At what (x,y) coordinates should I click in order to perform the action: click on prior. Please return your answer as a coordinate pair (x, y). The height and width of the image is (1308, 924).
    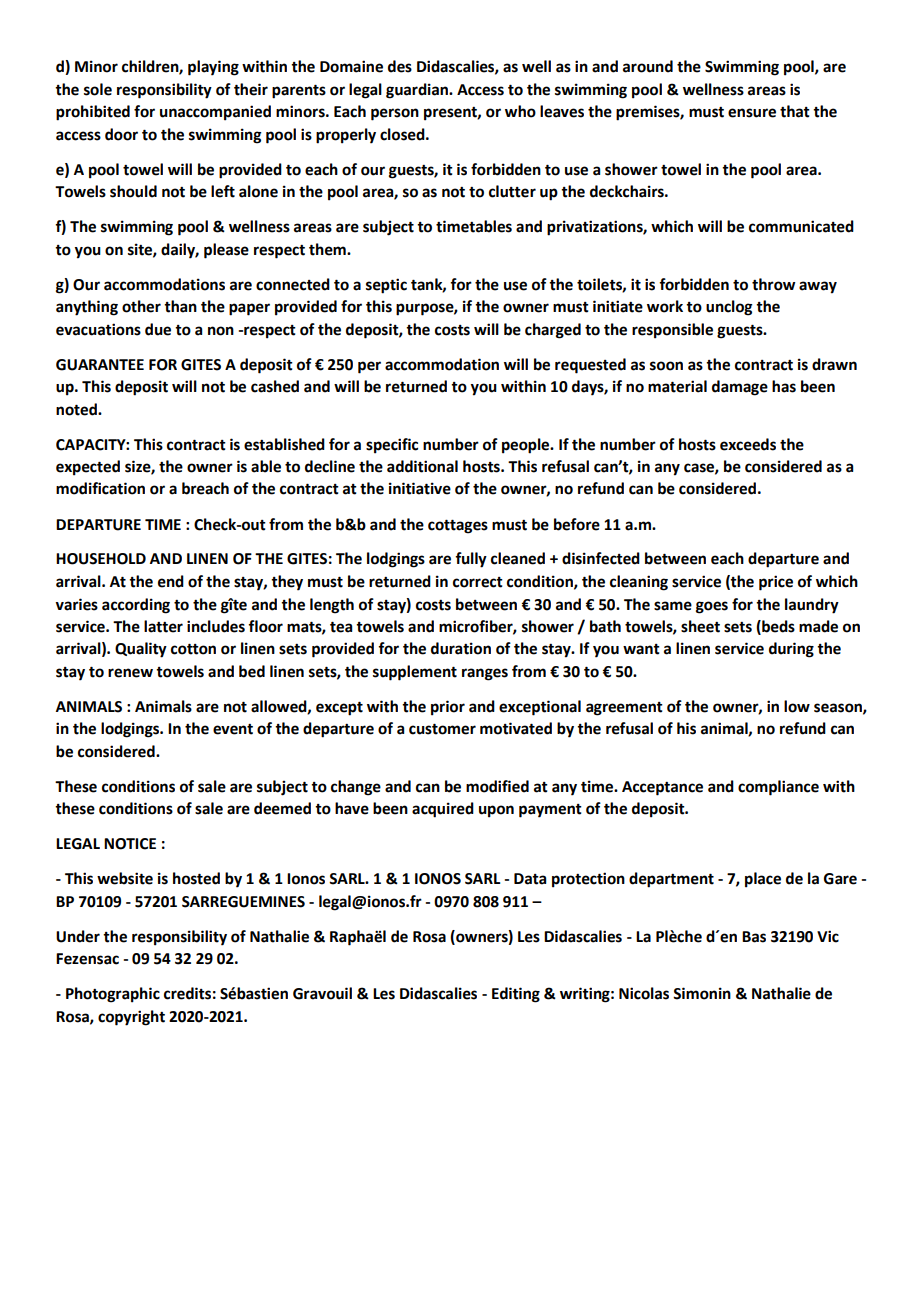
    Looking at the image, I should click on (448, 708).
